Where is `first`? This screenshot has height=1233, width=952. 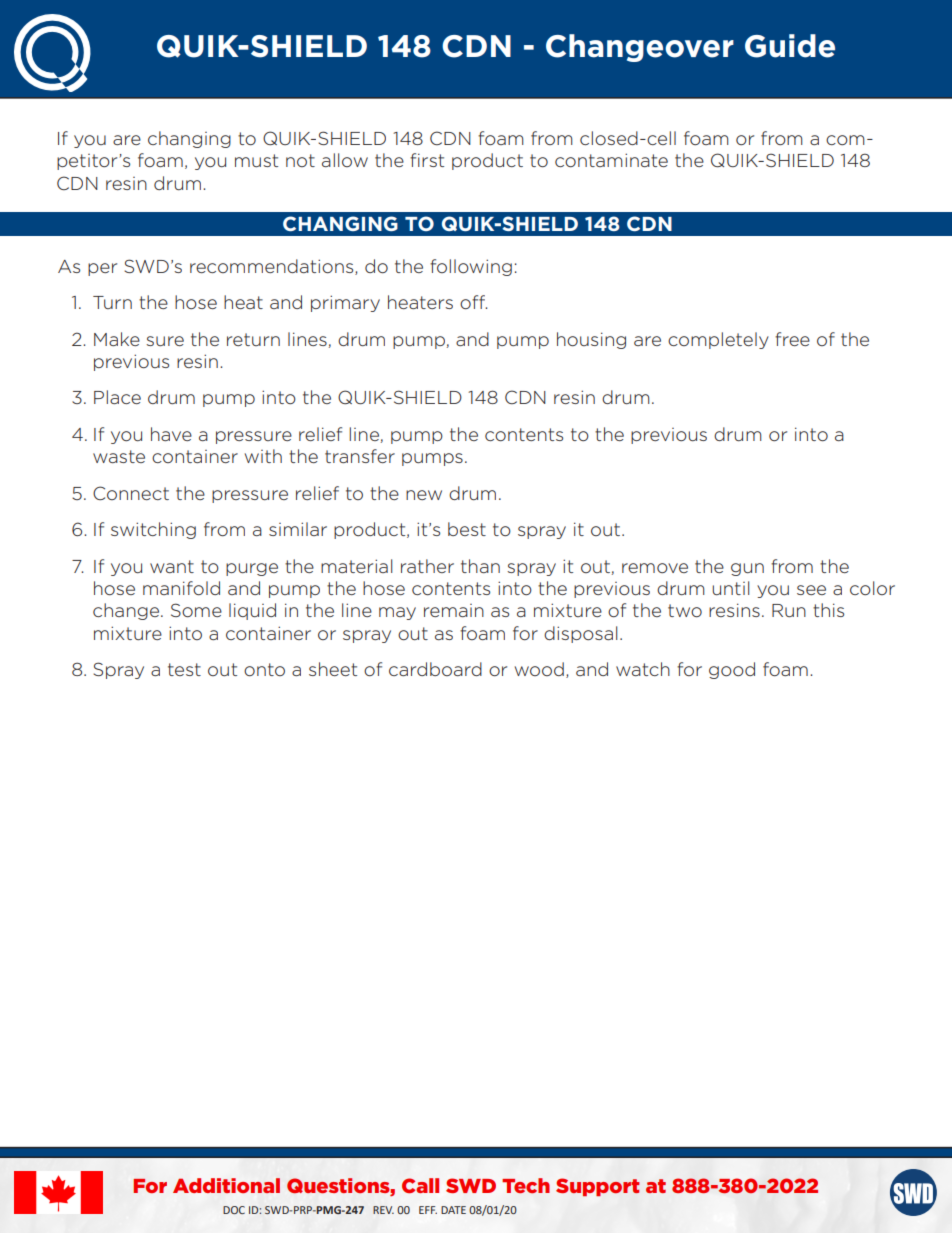
first is located at coordinates (427, 160).
